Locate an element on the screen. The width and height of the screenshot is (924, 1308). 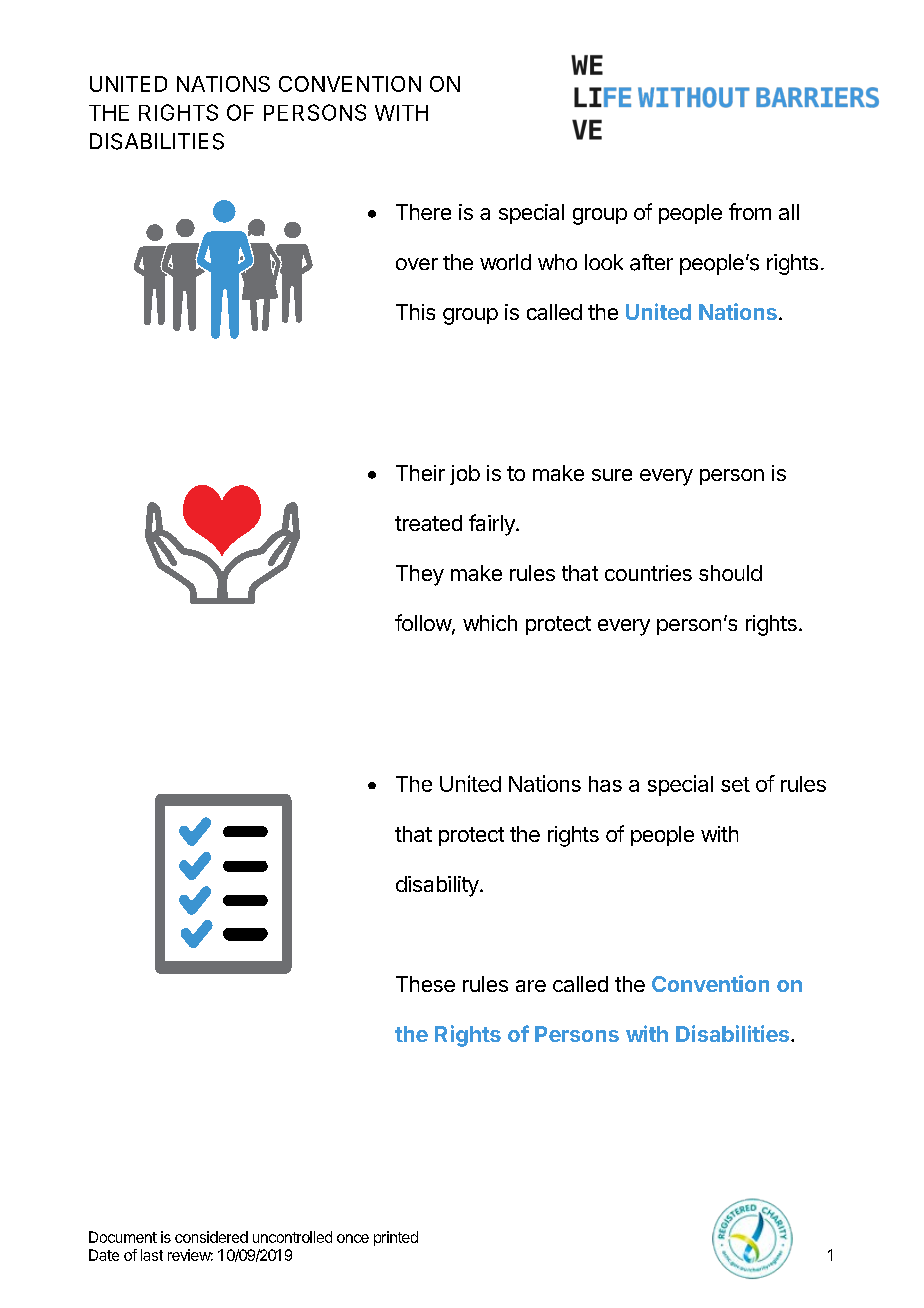
are is located at coordinates (531, 986).
